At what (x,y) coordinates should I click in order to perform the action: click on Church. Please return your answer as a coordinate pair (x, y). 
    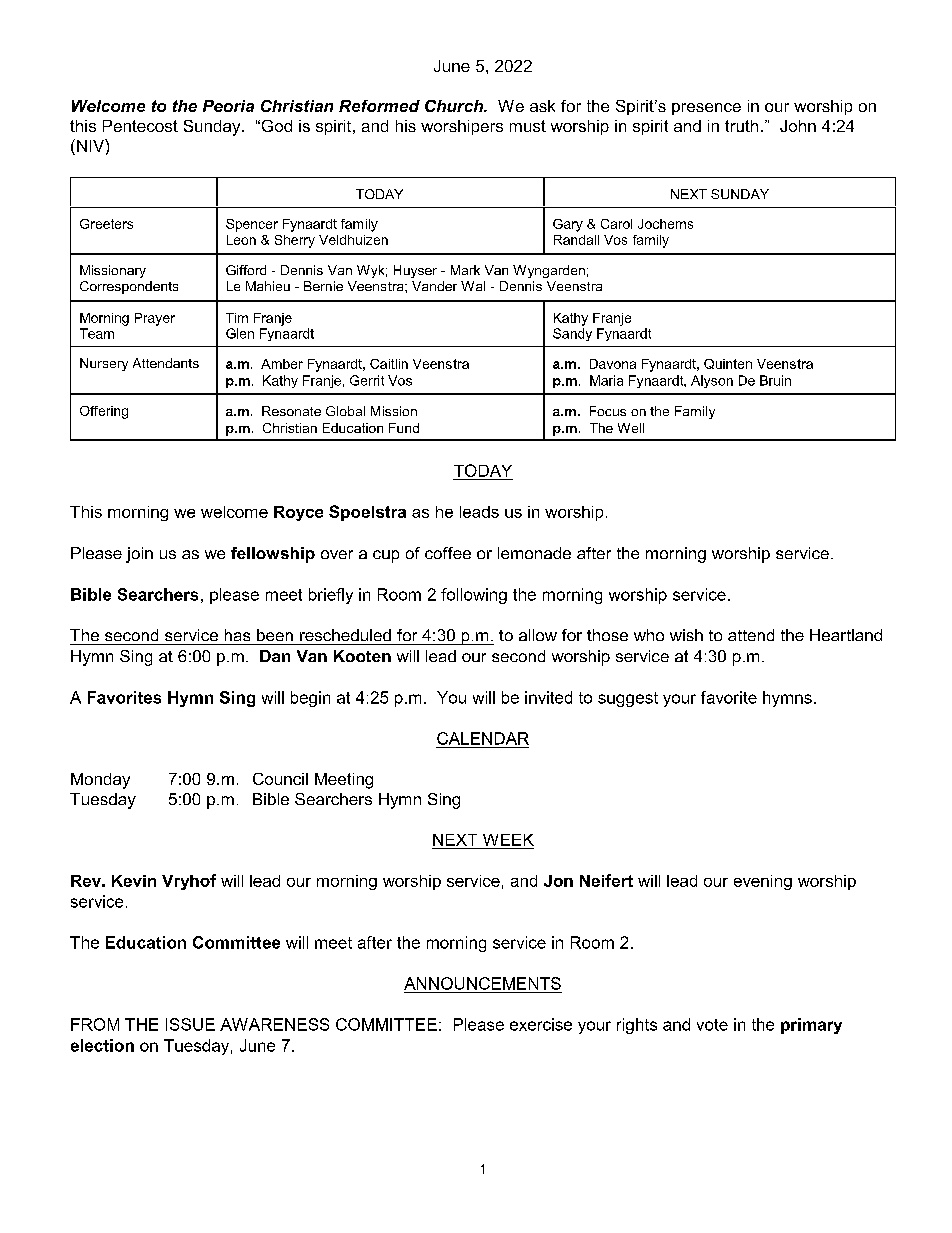
    Looking at the image, I should click on (455, 106).
